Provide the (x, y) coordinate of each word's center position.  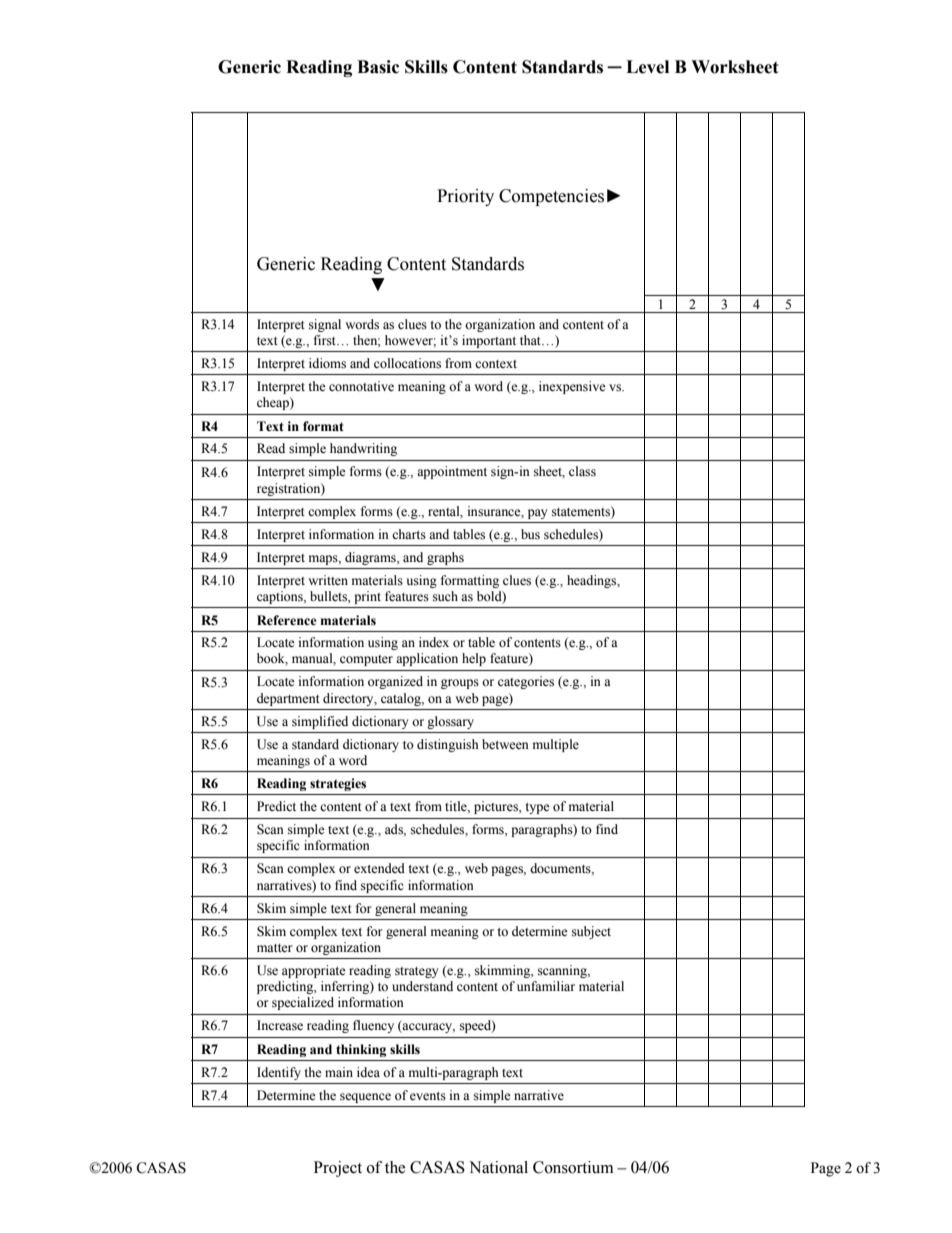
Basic (378, 67)
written (328, 580)
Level (647, 67)
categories (526, 682)
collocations (407, 363)
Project (338, 1169)
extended (379, 868)
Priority (465, 197)
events (428, 1096)
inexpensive (572, 387)
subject (591, 932)
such (445, 596)
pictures (497, 807)
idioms (327, 363)
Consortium (573, 1167)
